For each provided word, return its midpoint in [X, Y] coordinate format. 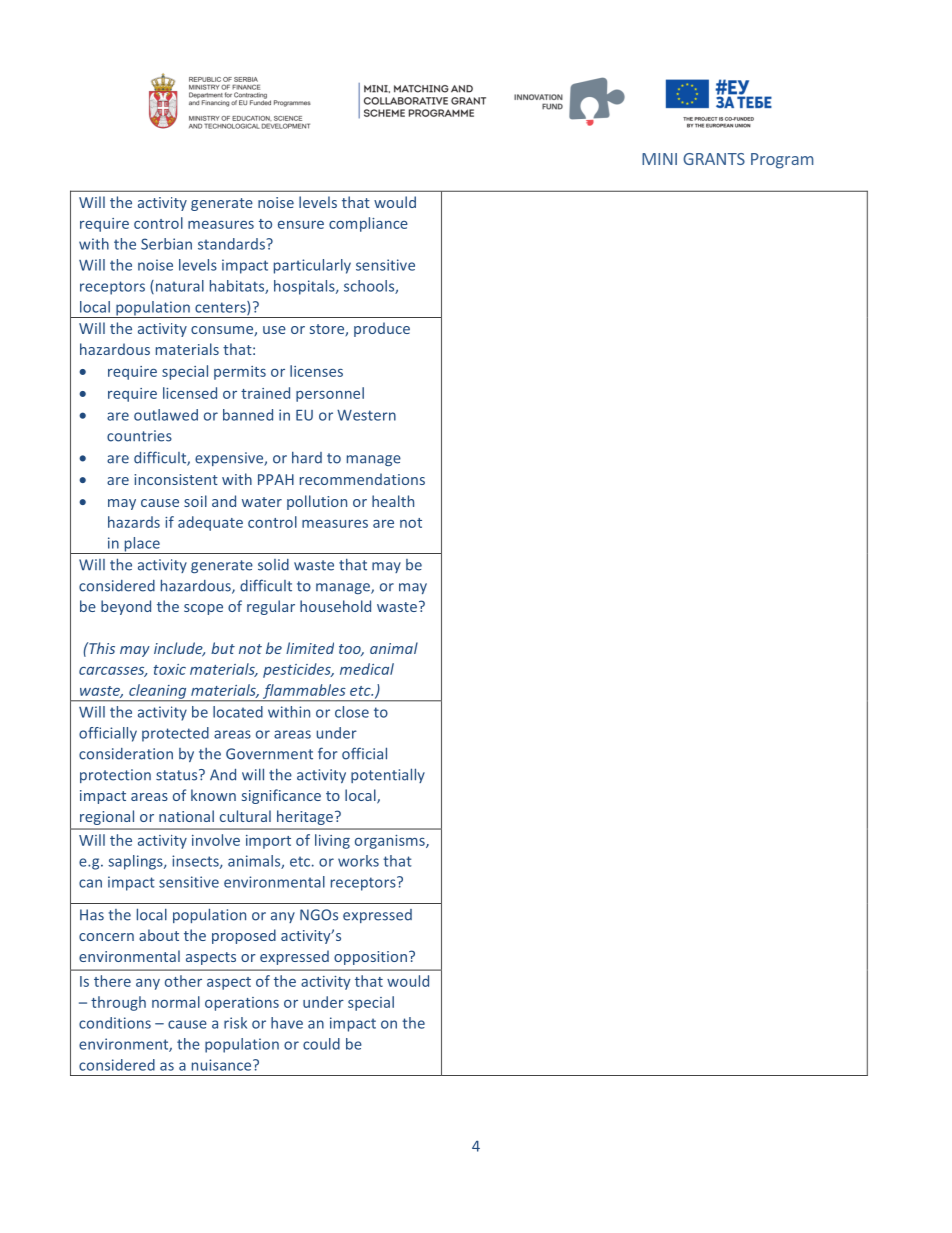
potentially [388, 775]
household [335, 606]
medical [367, 669]
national [186, 816]
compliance [368, 224]
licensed [190, 393]
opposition [370, 958]
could [321, 1044]
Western [366, 415]
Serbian [166, 244]
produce [382, 329]
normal [176, 1002]
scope [203, 609]
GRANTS [714, 159]
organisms [391, 842]
